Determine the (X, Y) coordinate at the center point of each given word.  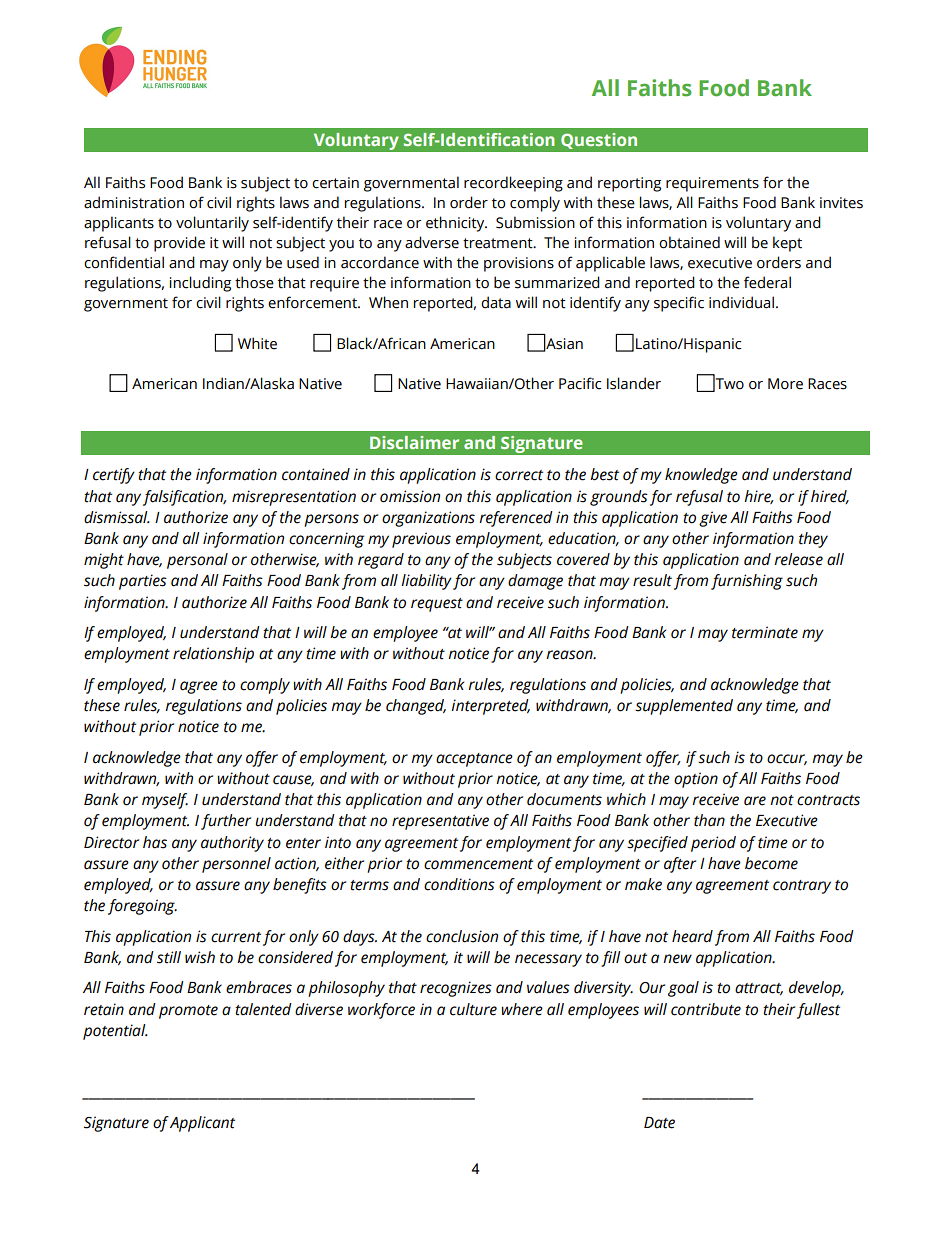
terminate (765, 632)
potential (115, 1032)
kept (787, 244)
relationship (213, 655)
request (437, 605)
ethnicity (456, 224)
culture (473, 1009)
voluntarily (212, 224)
